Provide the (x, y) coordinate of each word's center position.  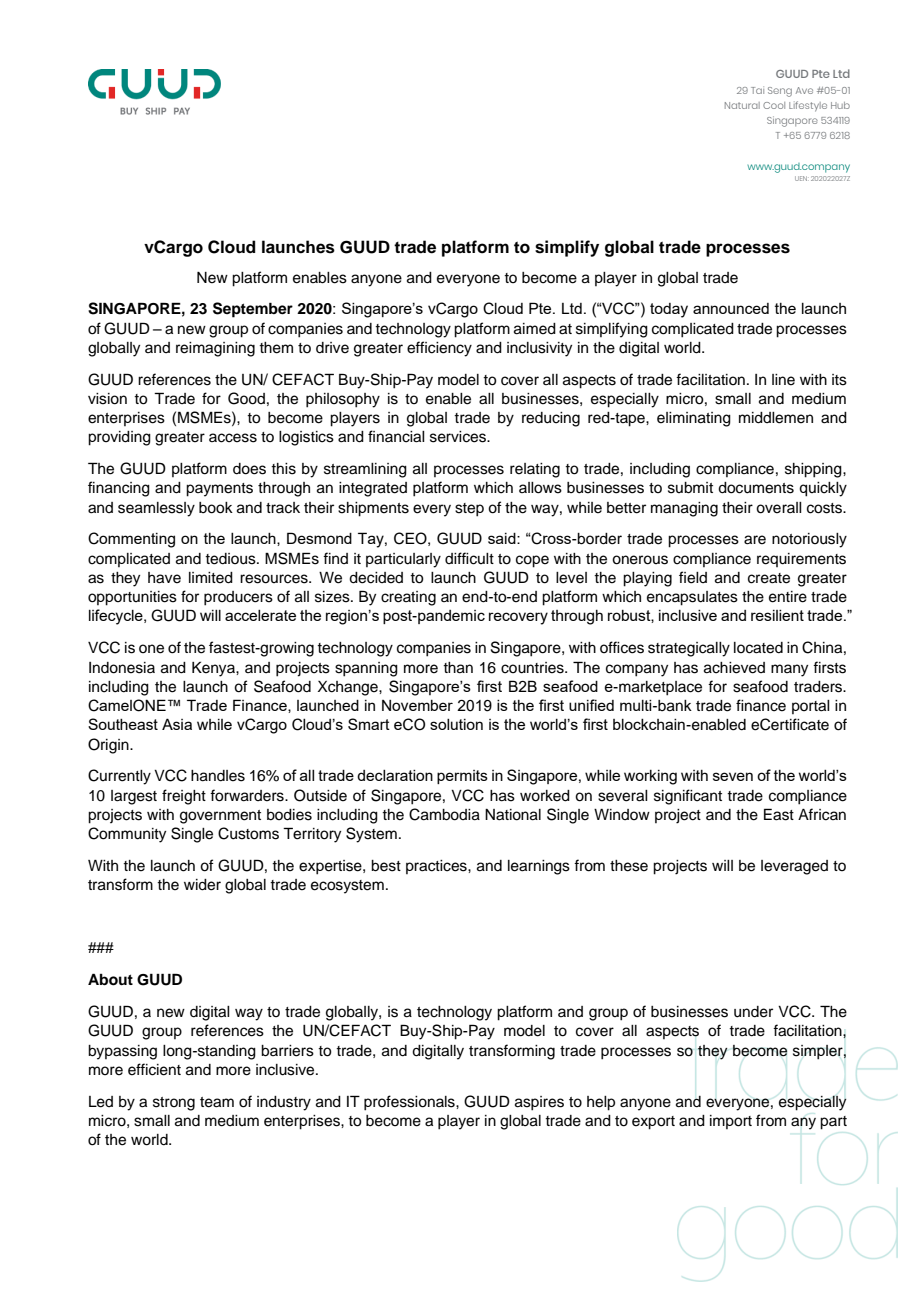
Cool (774, 105)
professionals (410, 1103)
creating (408, 598)
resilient (777, 615)
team (217, 1102)
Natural (742, 105)
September (253, 310)
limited (211, 578)
